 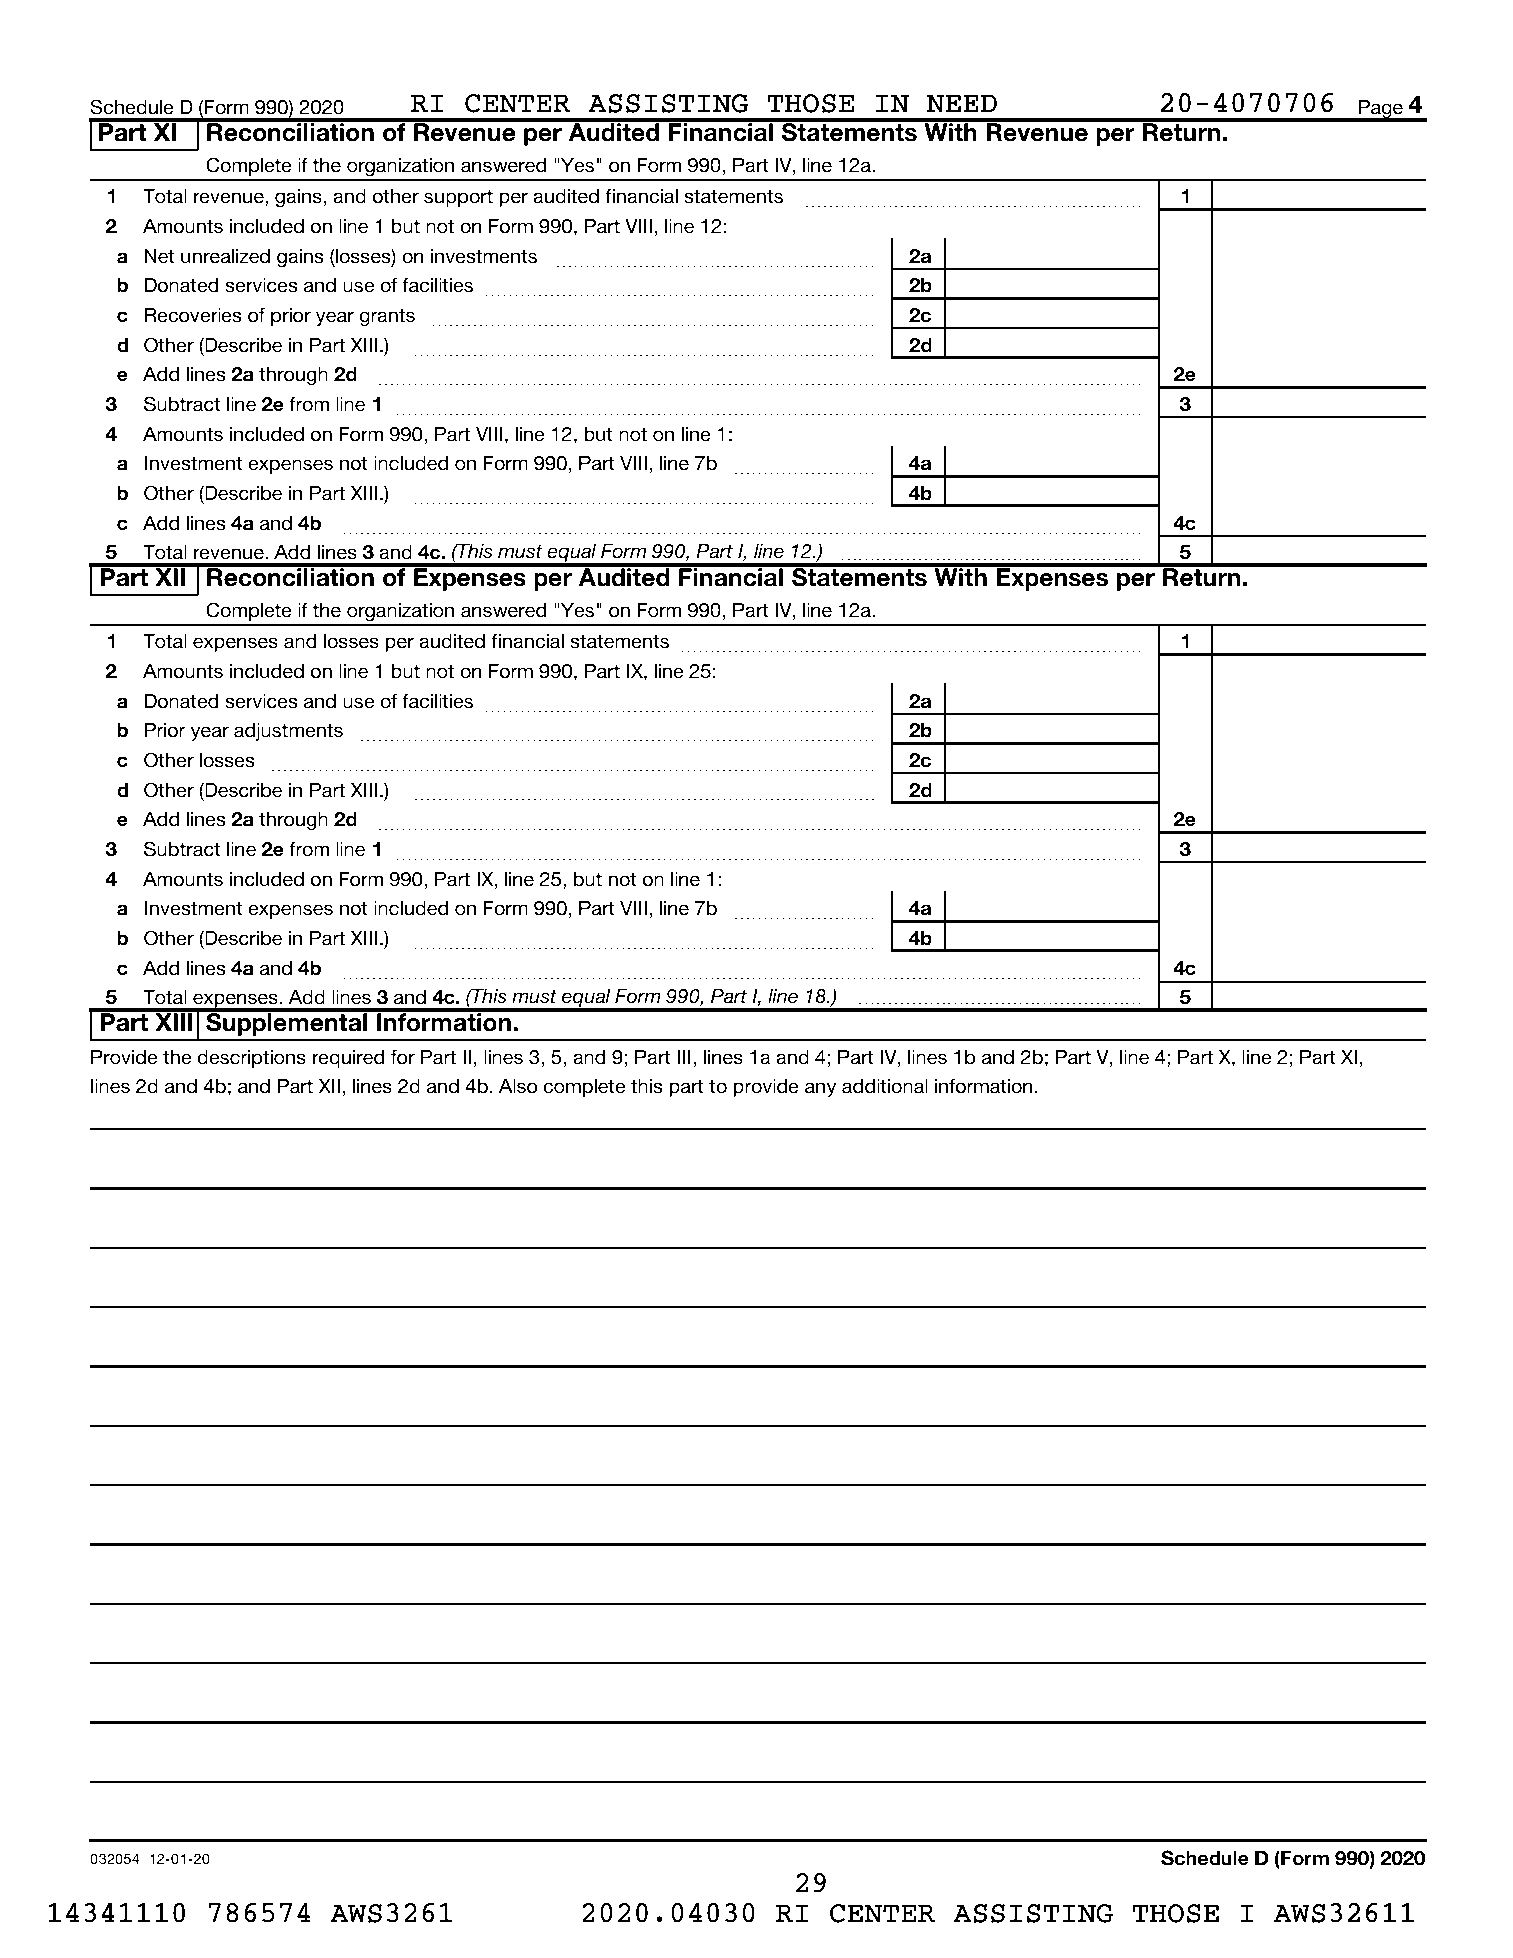 What do you see at coordinates (348, 1059) in the screenshot?
I see `required` at bounding box center [348, 1059].
